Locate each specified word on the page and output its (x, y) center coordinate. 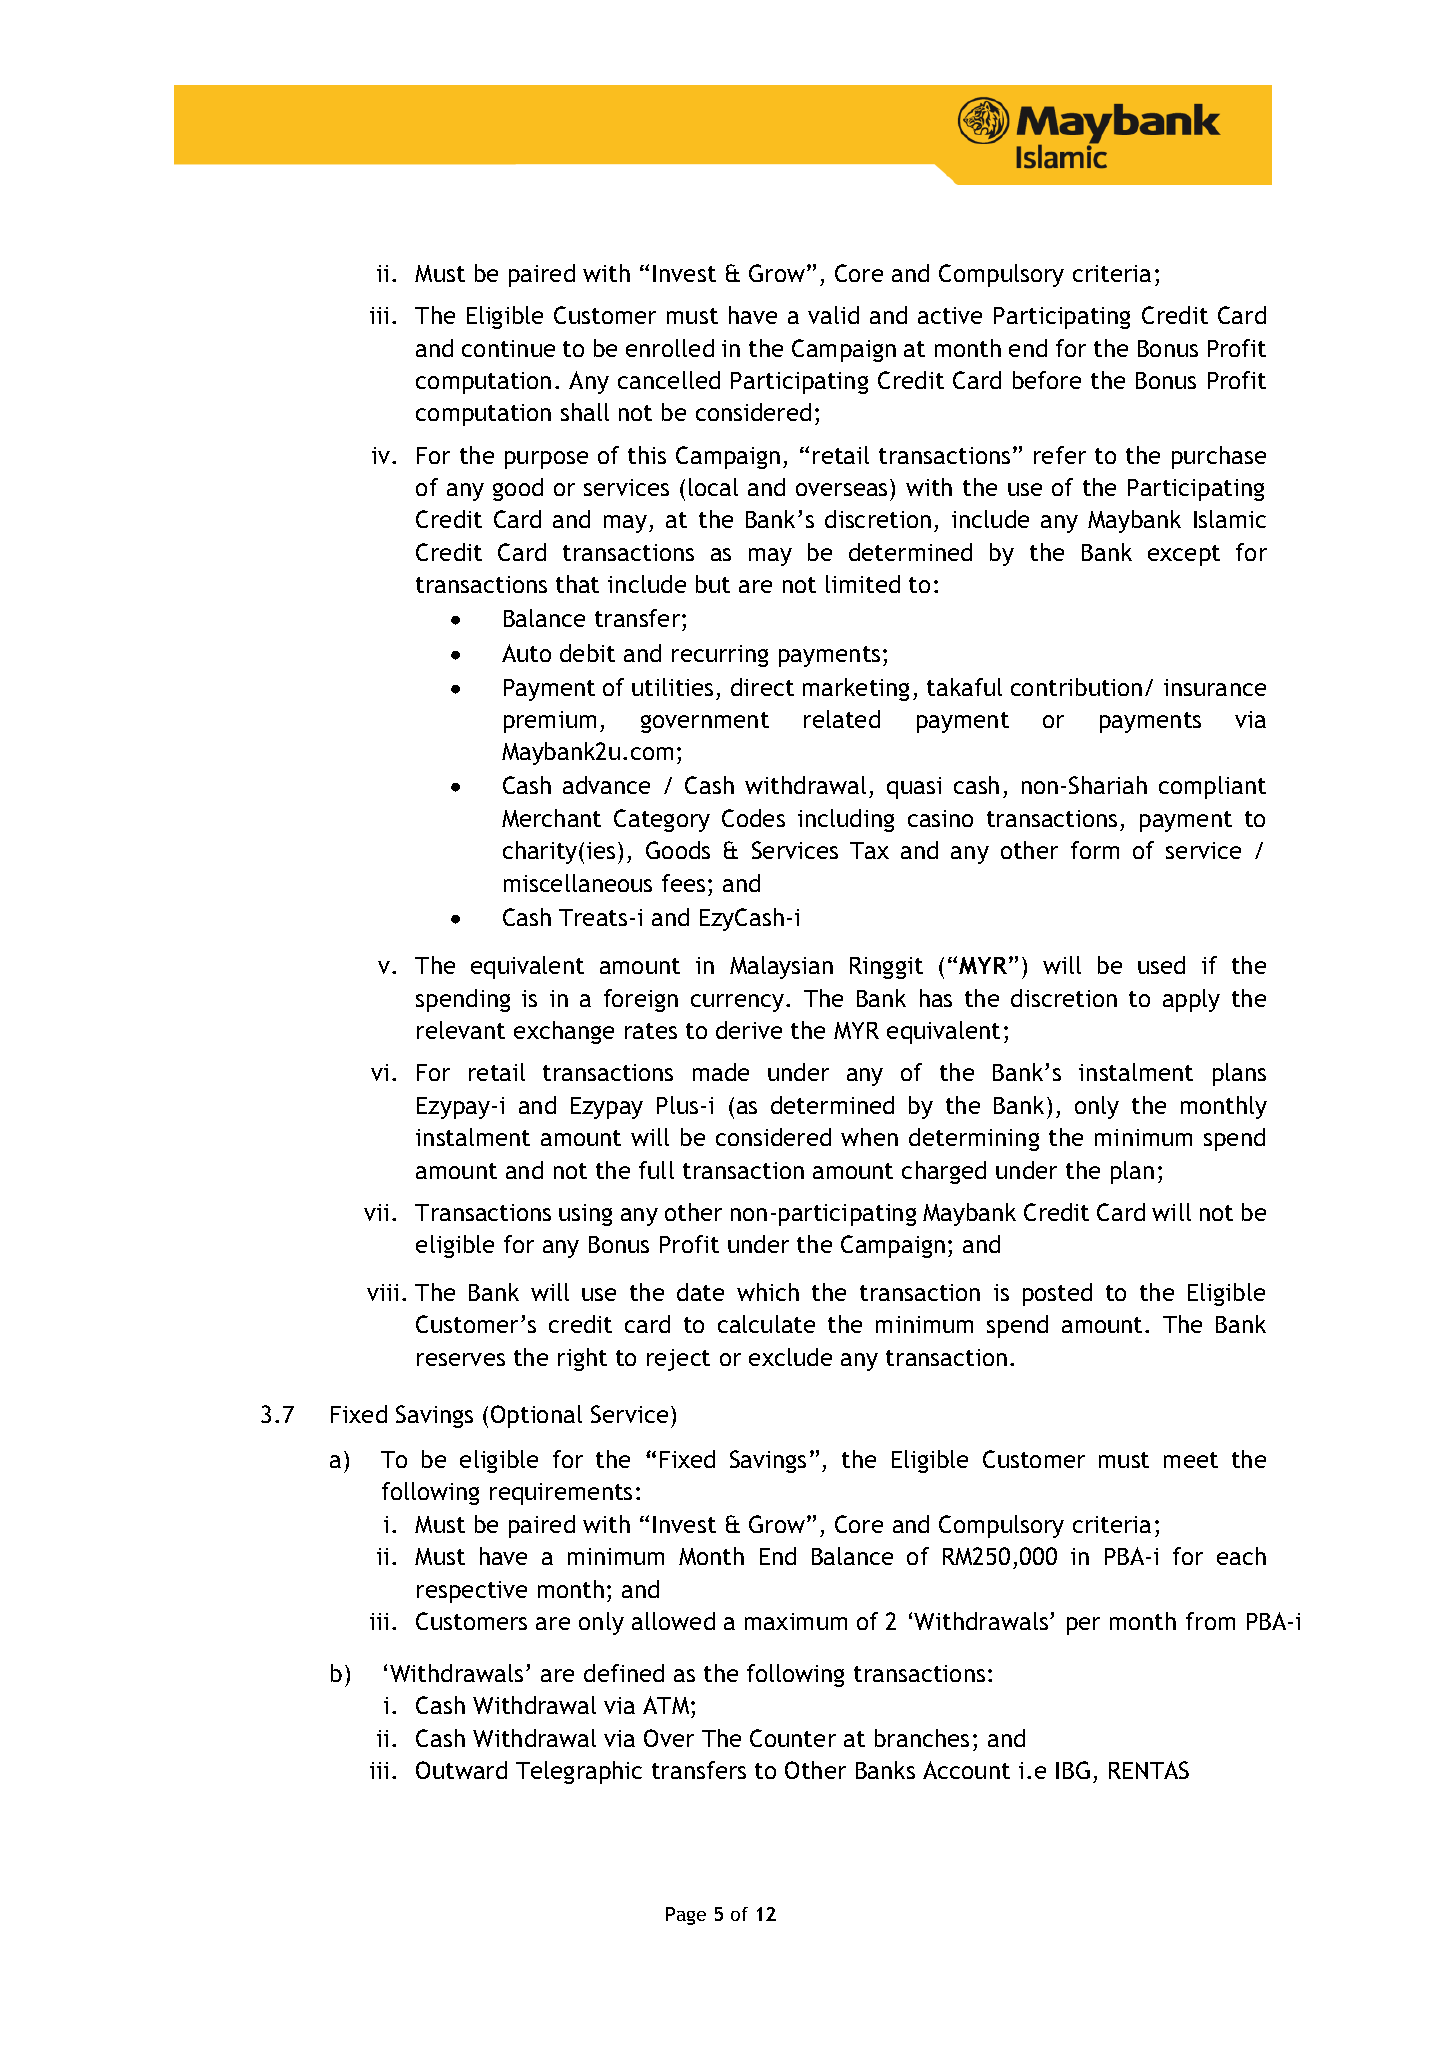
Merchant (551, 818)
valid (833, 315)
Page (686, 1916)
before (1047, 380)
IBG (1073, 1770)
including (846, 820)
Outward (461, 1770)
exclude (790, 1357)
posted (1057, 1294)
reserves (461, 1359)
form (1095, 850)
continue (508, 348)
